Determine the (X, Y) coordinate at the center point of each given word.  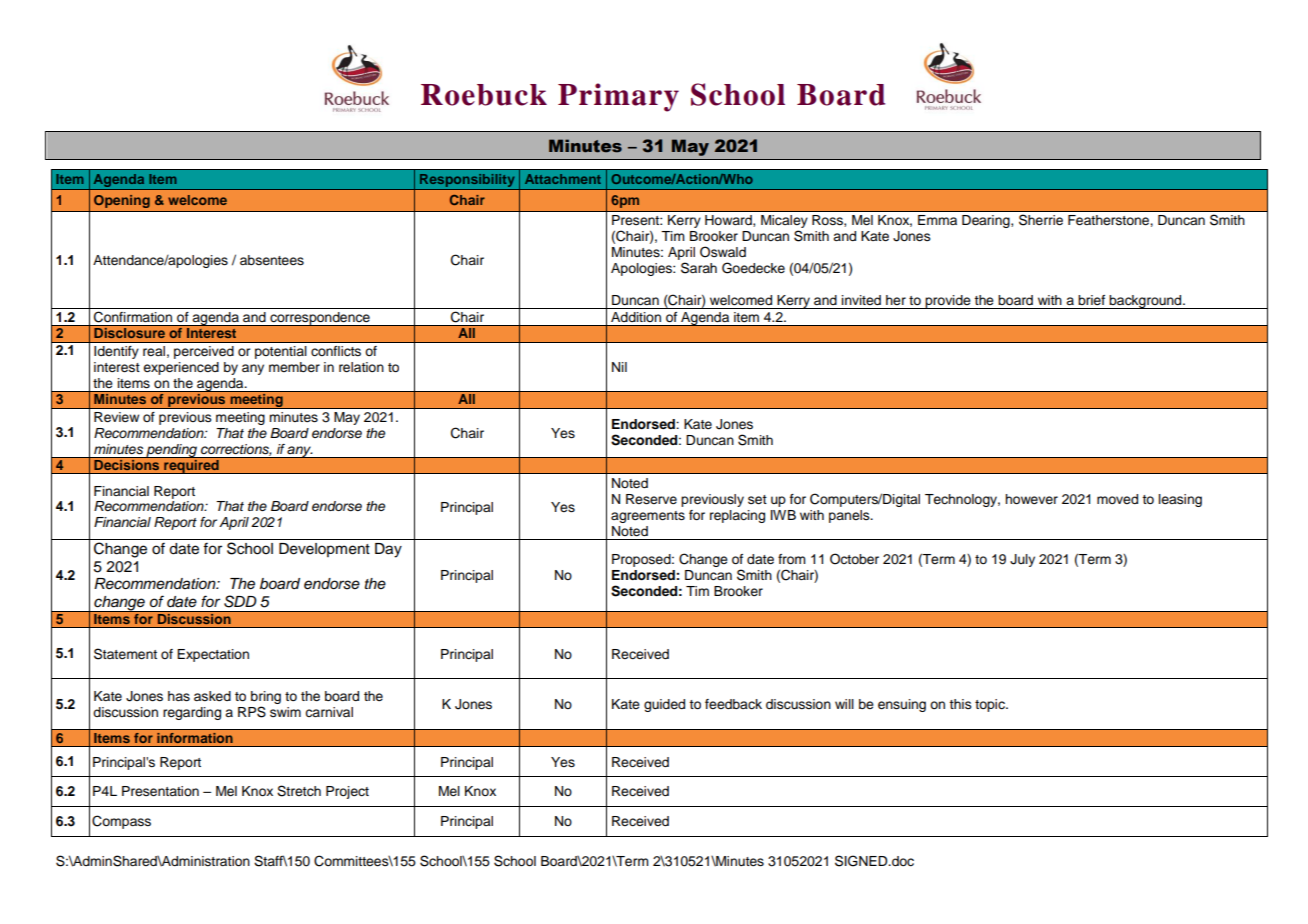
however (1031, 499)
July (1022, 560)
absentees (272, 260)
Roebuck (484, 95)
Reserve (651, 499)
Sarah (699, 268)
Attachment (563, 179)
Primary (618, 97)
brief (1091, 300)
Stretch (299, 791)
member (294, 367)
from (792, 559)
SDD (240, 601)
